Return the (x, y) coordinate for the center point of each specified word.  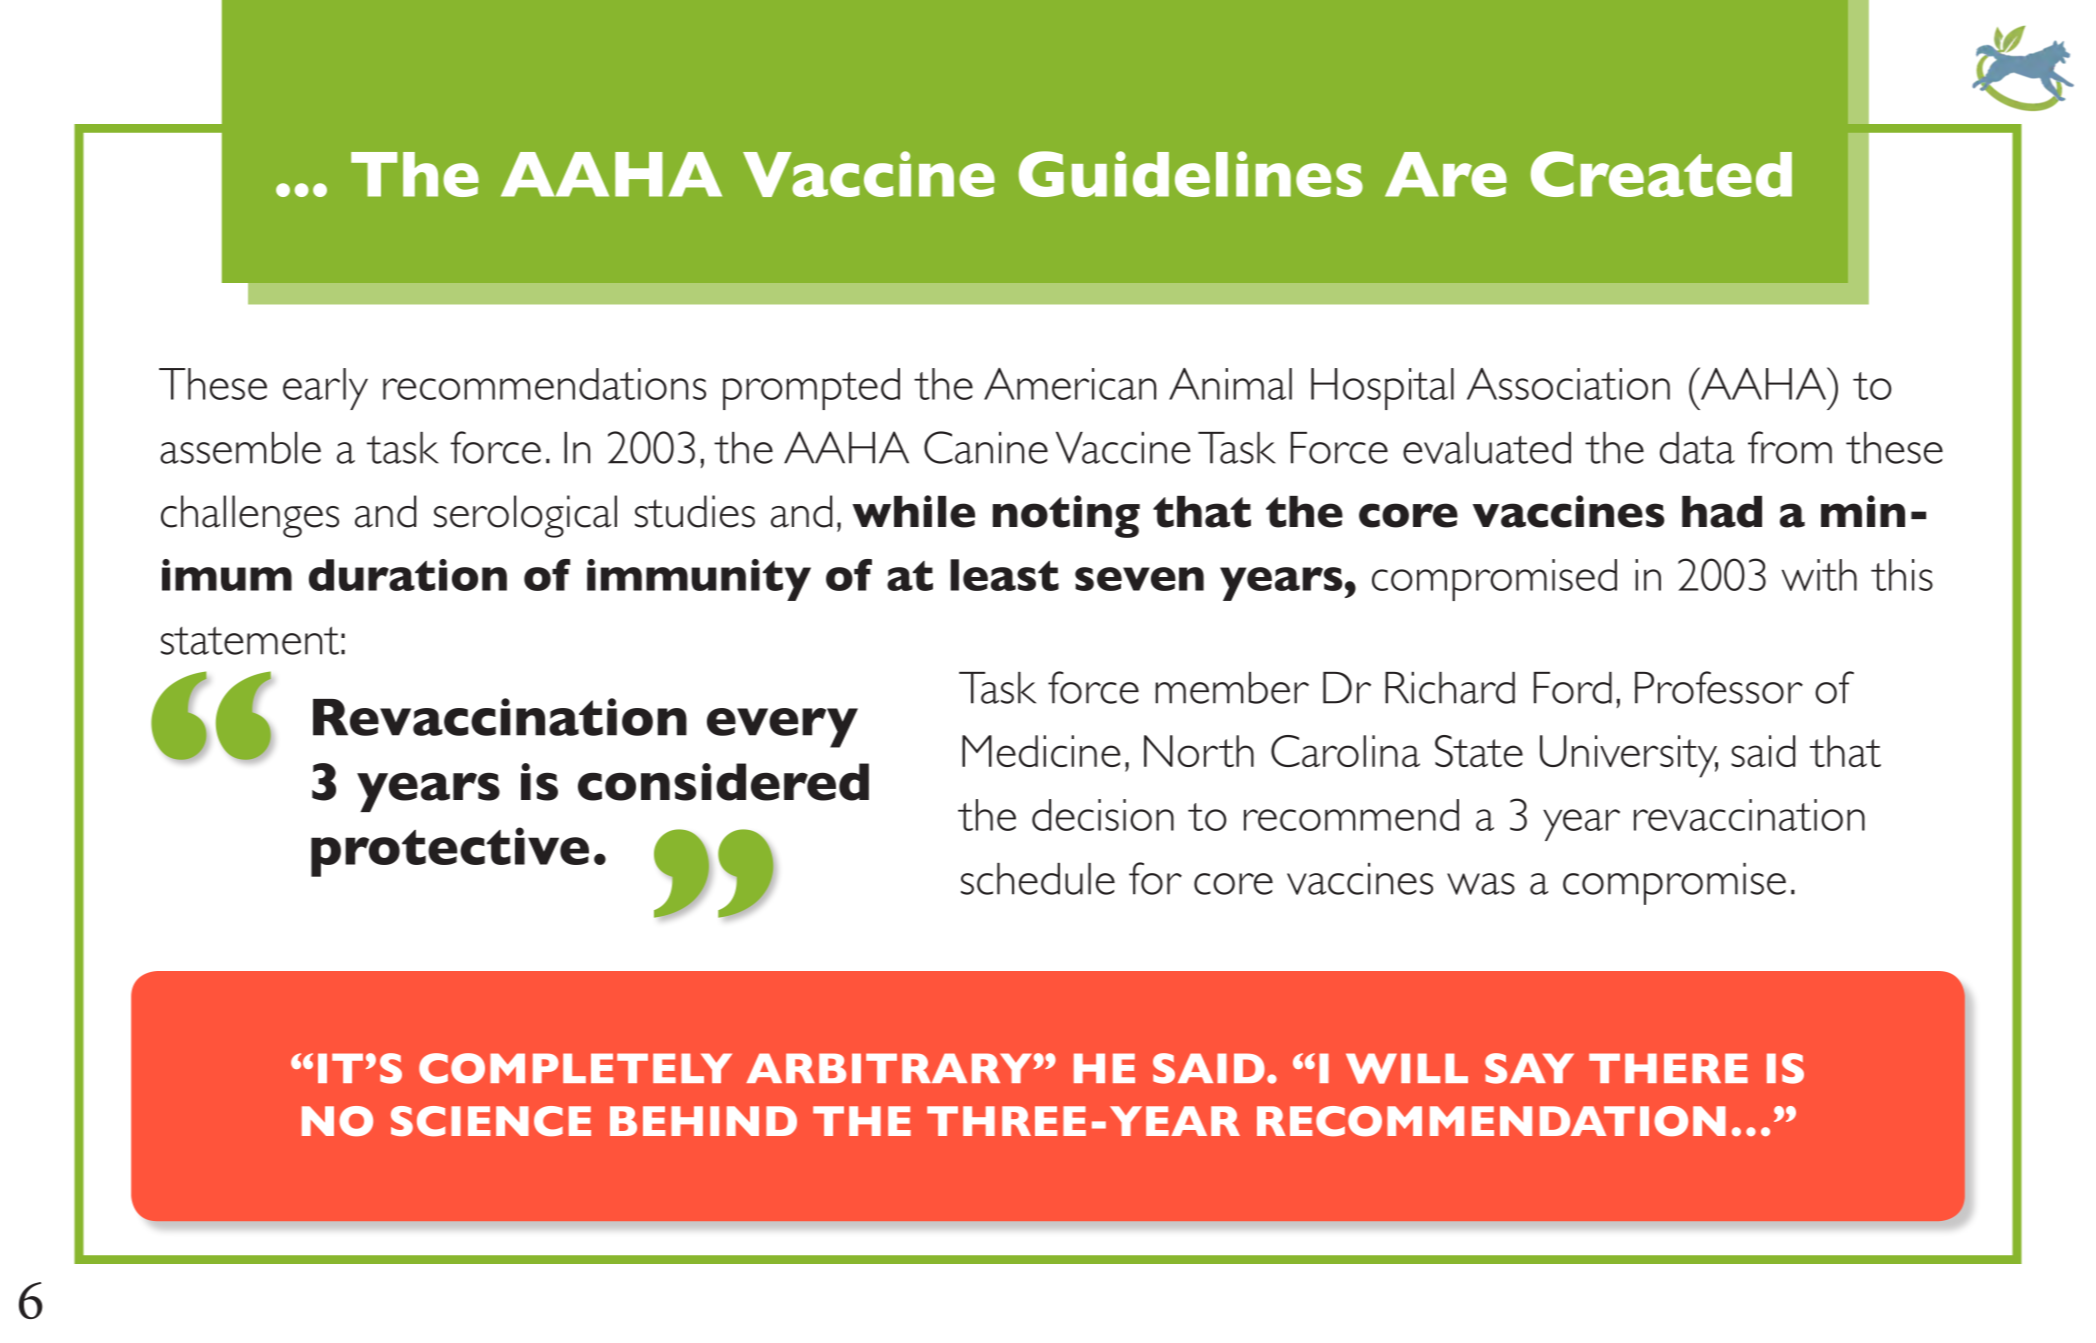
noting (1066, 516)
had (1722, 512)
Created (1661, 174)
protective (450, 852)
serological (525, 516)
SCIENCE (491, 1121)
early (325, 389)
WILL (1407, 1068)
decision (1103, 815)
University (1629, 756)
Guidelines (1191, 174)
